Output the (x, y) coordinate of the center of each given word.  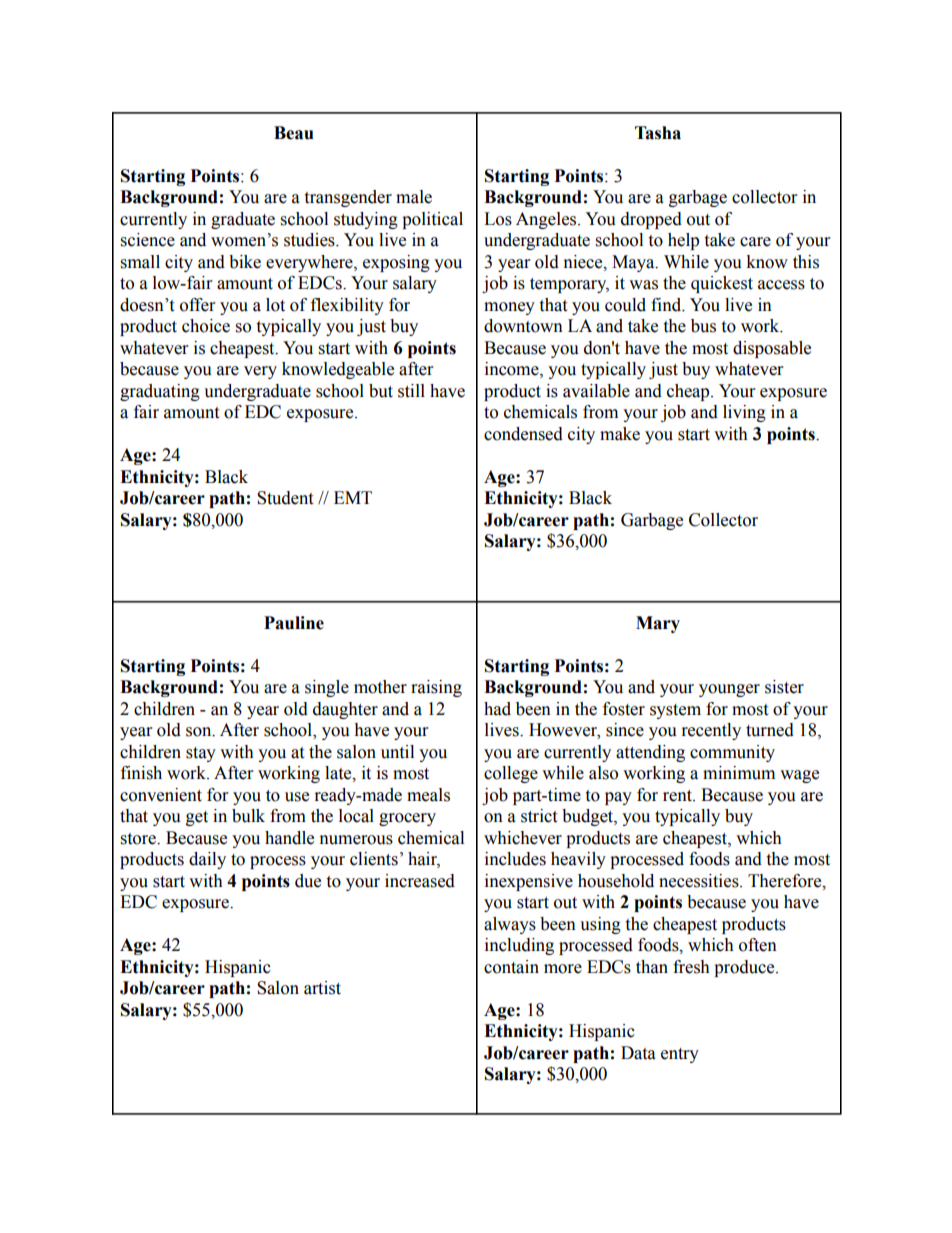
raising (436, 688)
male (414, 197)
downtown (523, 326)
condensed (523, 434)
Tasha (658, 133)
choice (206, 326)
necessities (700, 881)
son (200, 732)
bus (703, 326)
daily (207, 860)
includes (515, 859)
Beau (294, 133)
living (744, 413)
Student (285, 498)
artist (322, 988)
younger (729, 690)
